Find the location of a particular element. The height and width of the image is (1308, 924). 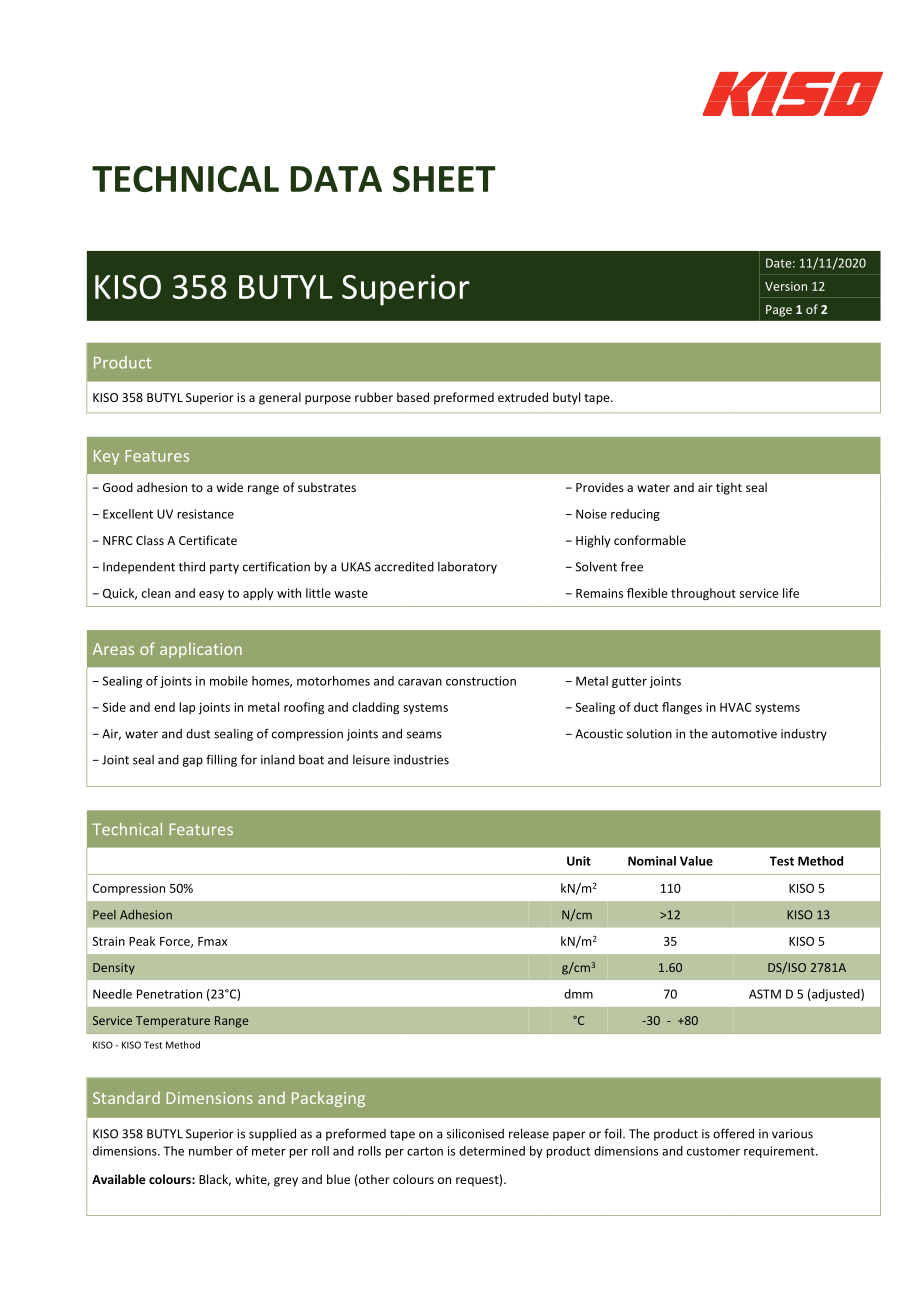

customer is located at coordinates (713, 1151).
